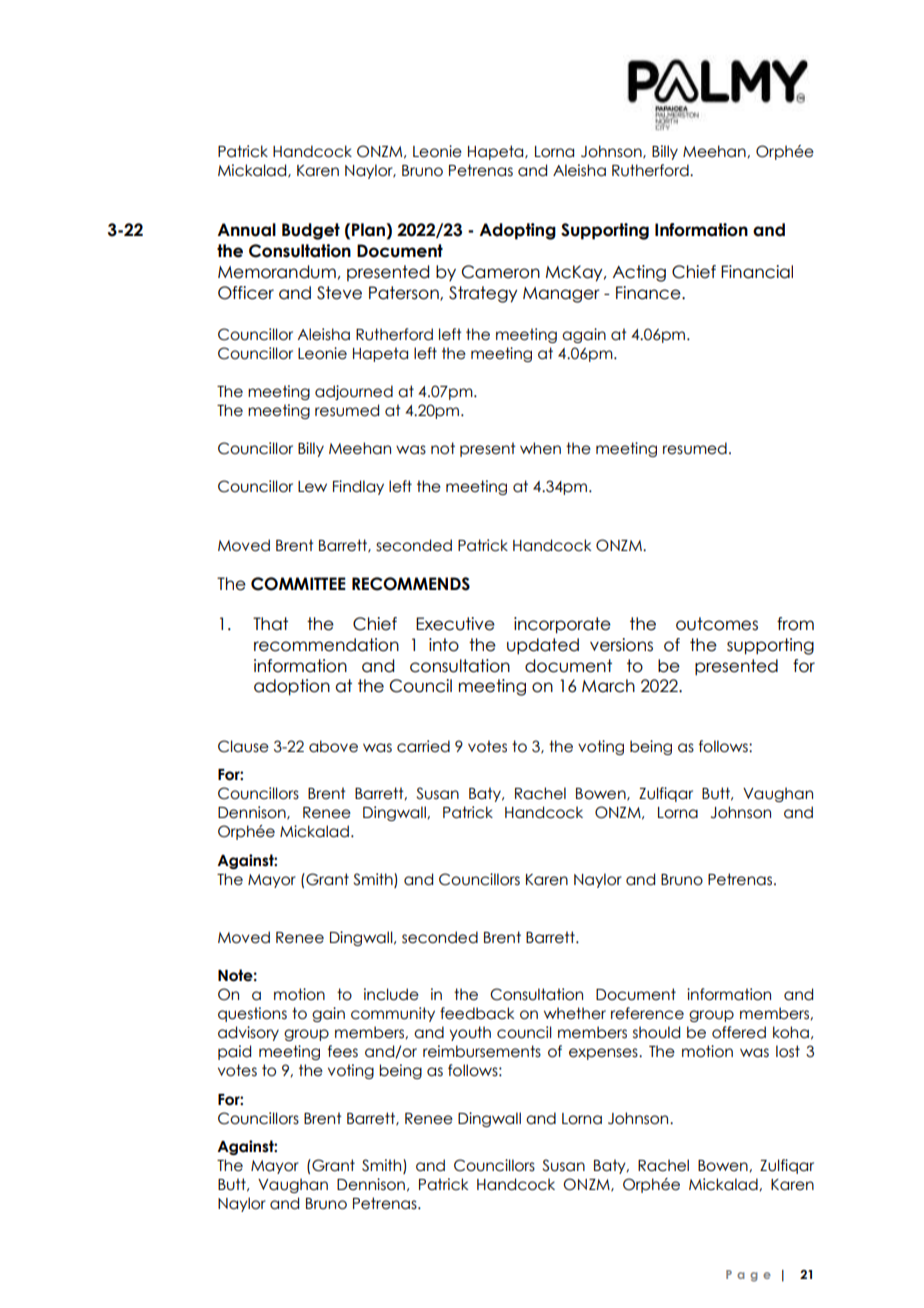  Describe the element at coordinates (343, 1051) in the page. I see `fees` at that location.
